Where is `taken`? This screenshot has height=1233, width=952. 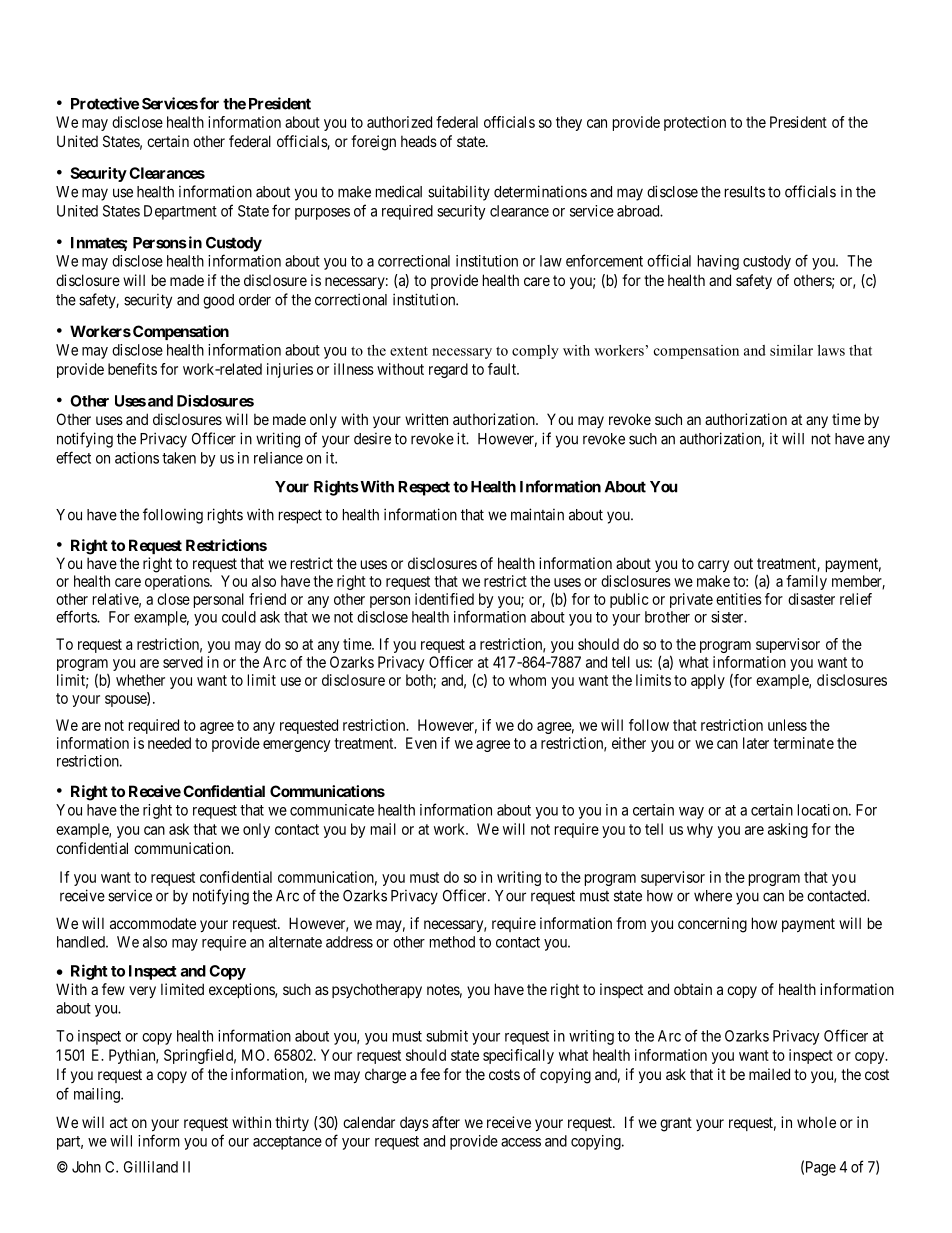 taken is located at coordinates (179, 458).
